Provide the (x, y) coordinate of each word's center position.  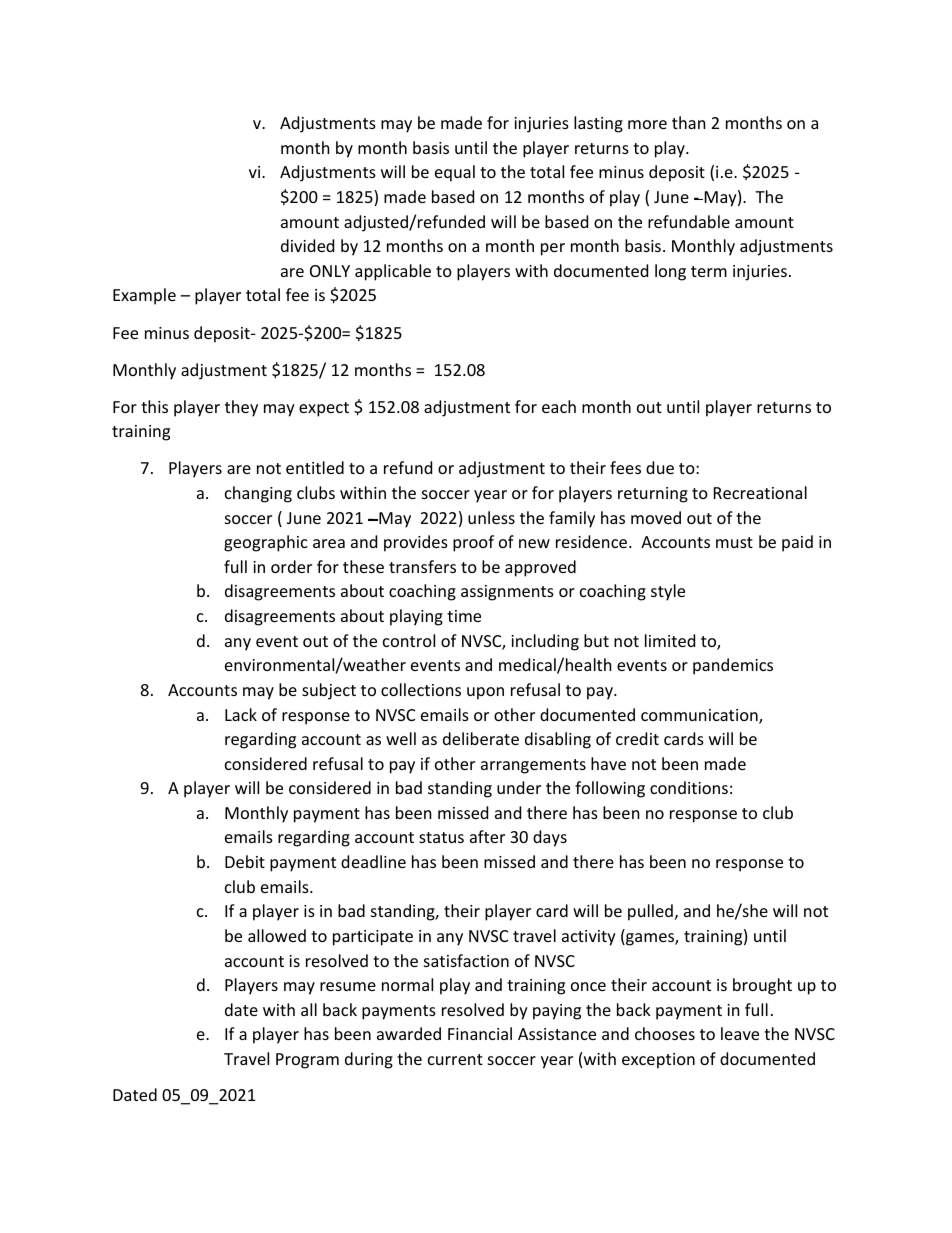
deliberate (481, 738)
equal (455, 173)
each (559, 406)
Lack (241, 714)
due (660, 467)
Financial (480, 1033)
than (689, 122)
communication (700, 716)
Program (307, 1061)
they (241, 408)
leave (740, 1033)
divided (307, 245)
